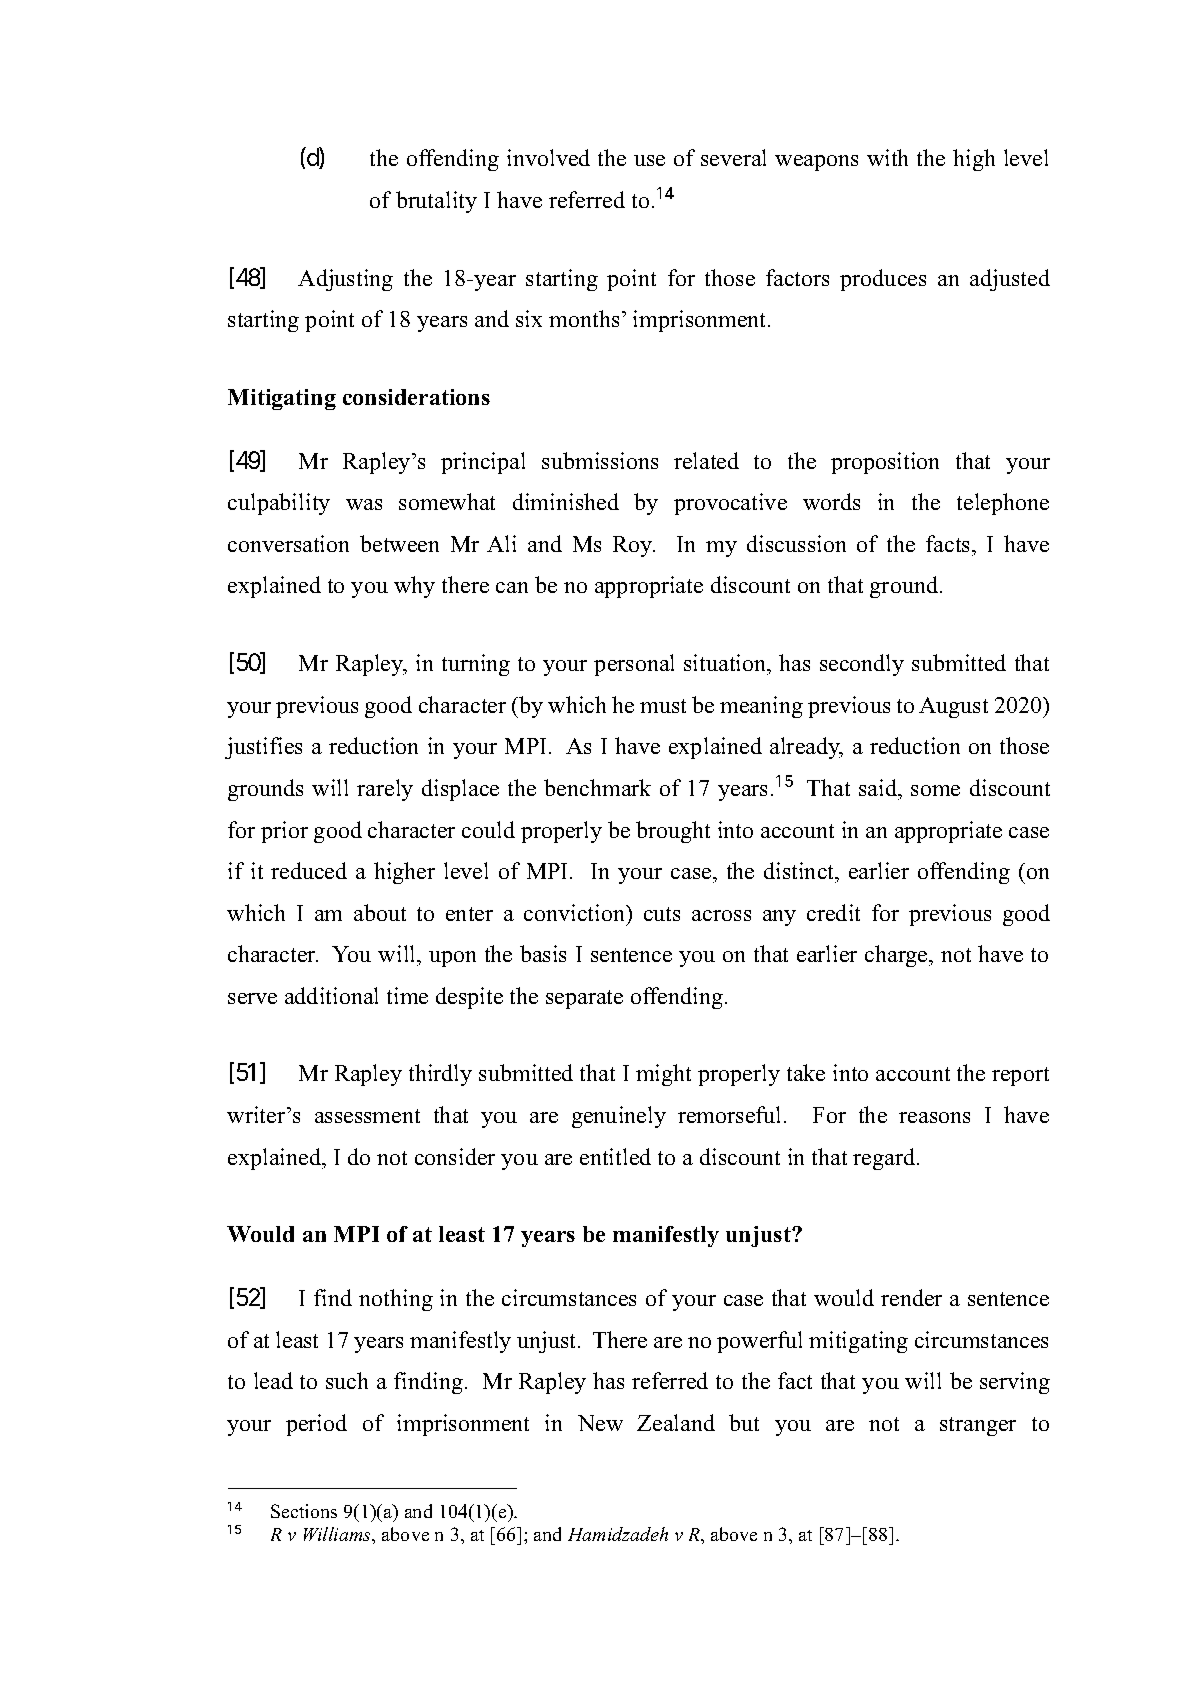  Describe the element at coordinates (309, 870) in the document. I see `reduced` at that location.
